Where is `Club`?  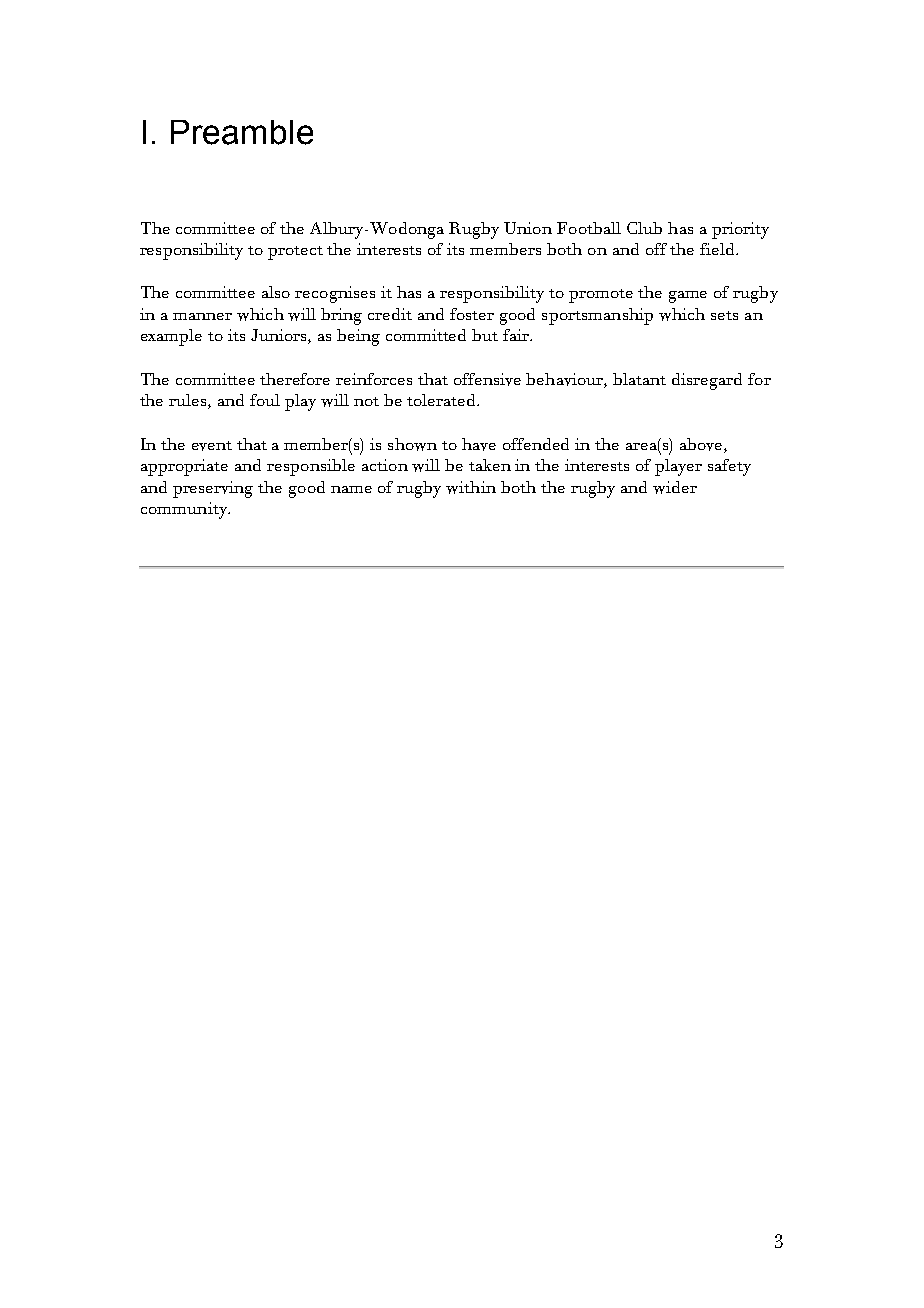
Club is located at coordinates (644, 228).
